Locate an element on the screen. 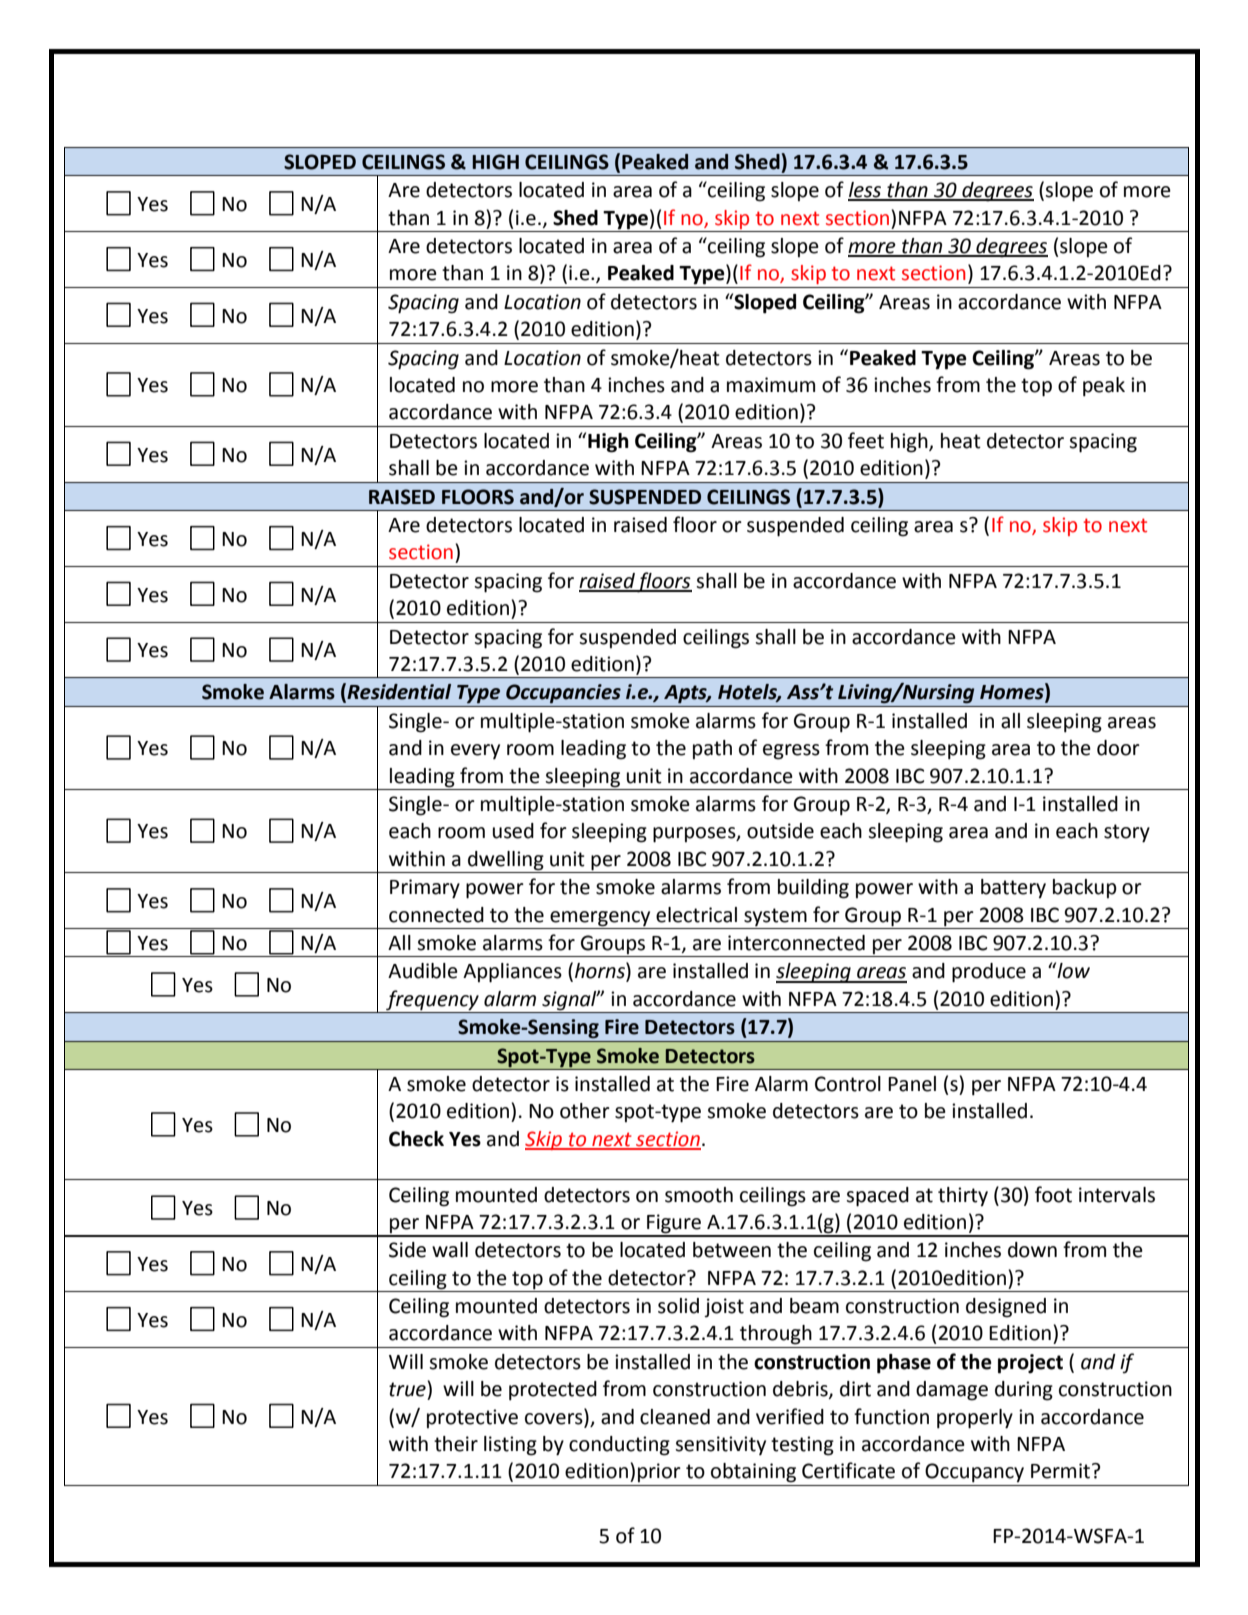 Image resolution: width=1248 pixels, height=1615 pixels. maximum is located at coordinates (771, 385).
